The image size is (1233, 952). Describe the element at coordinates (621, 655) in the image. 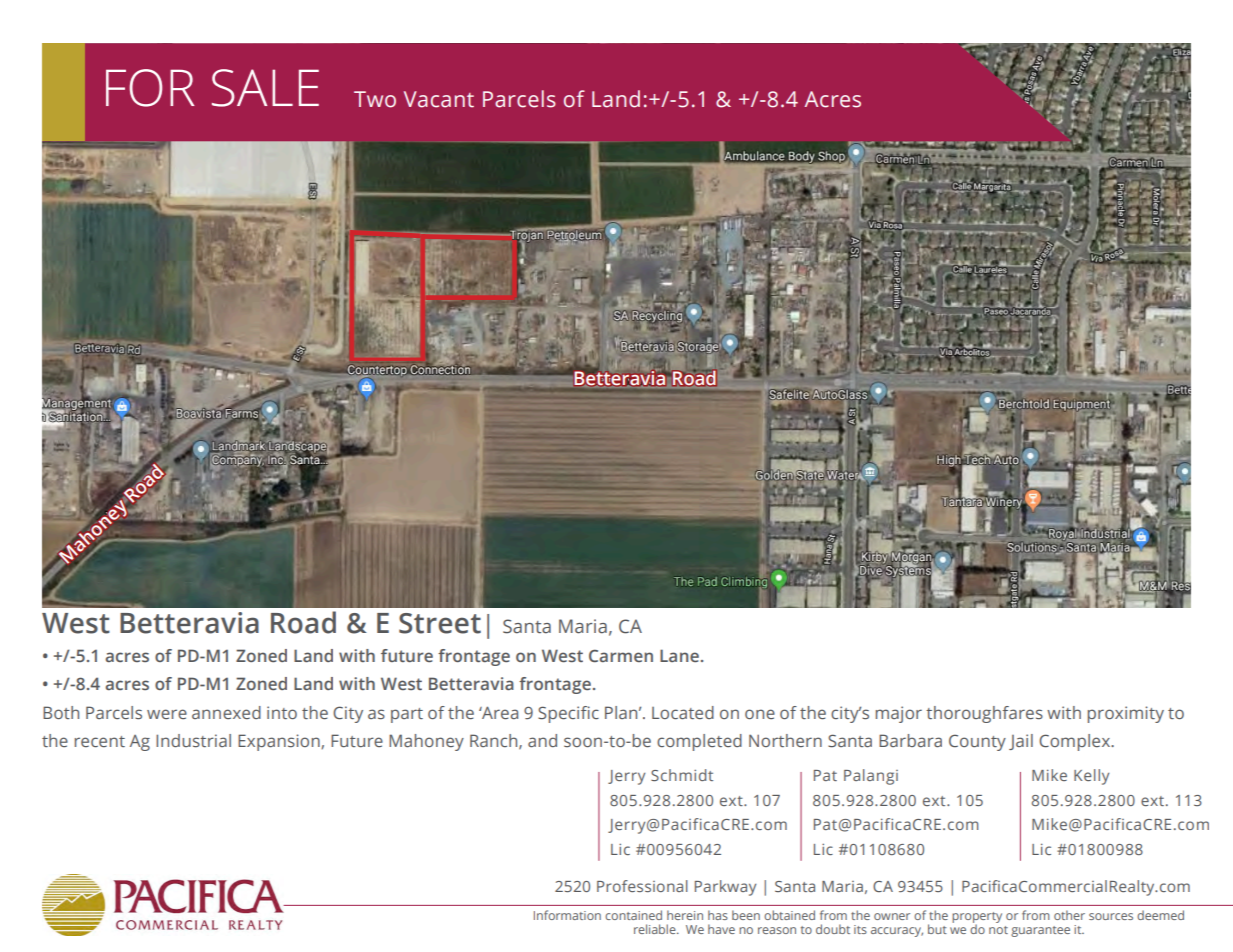

I see `Carmen` at that location.
